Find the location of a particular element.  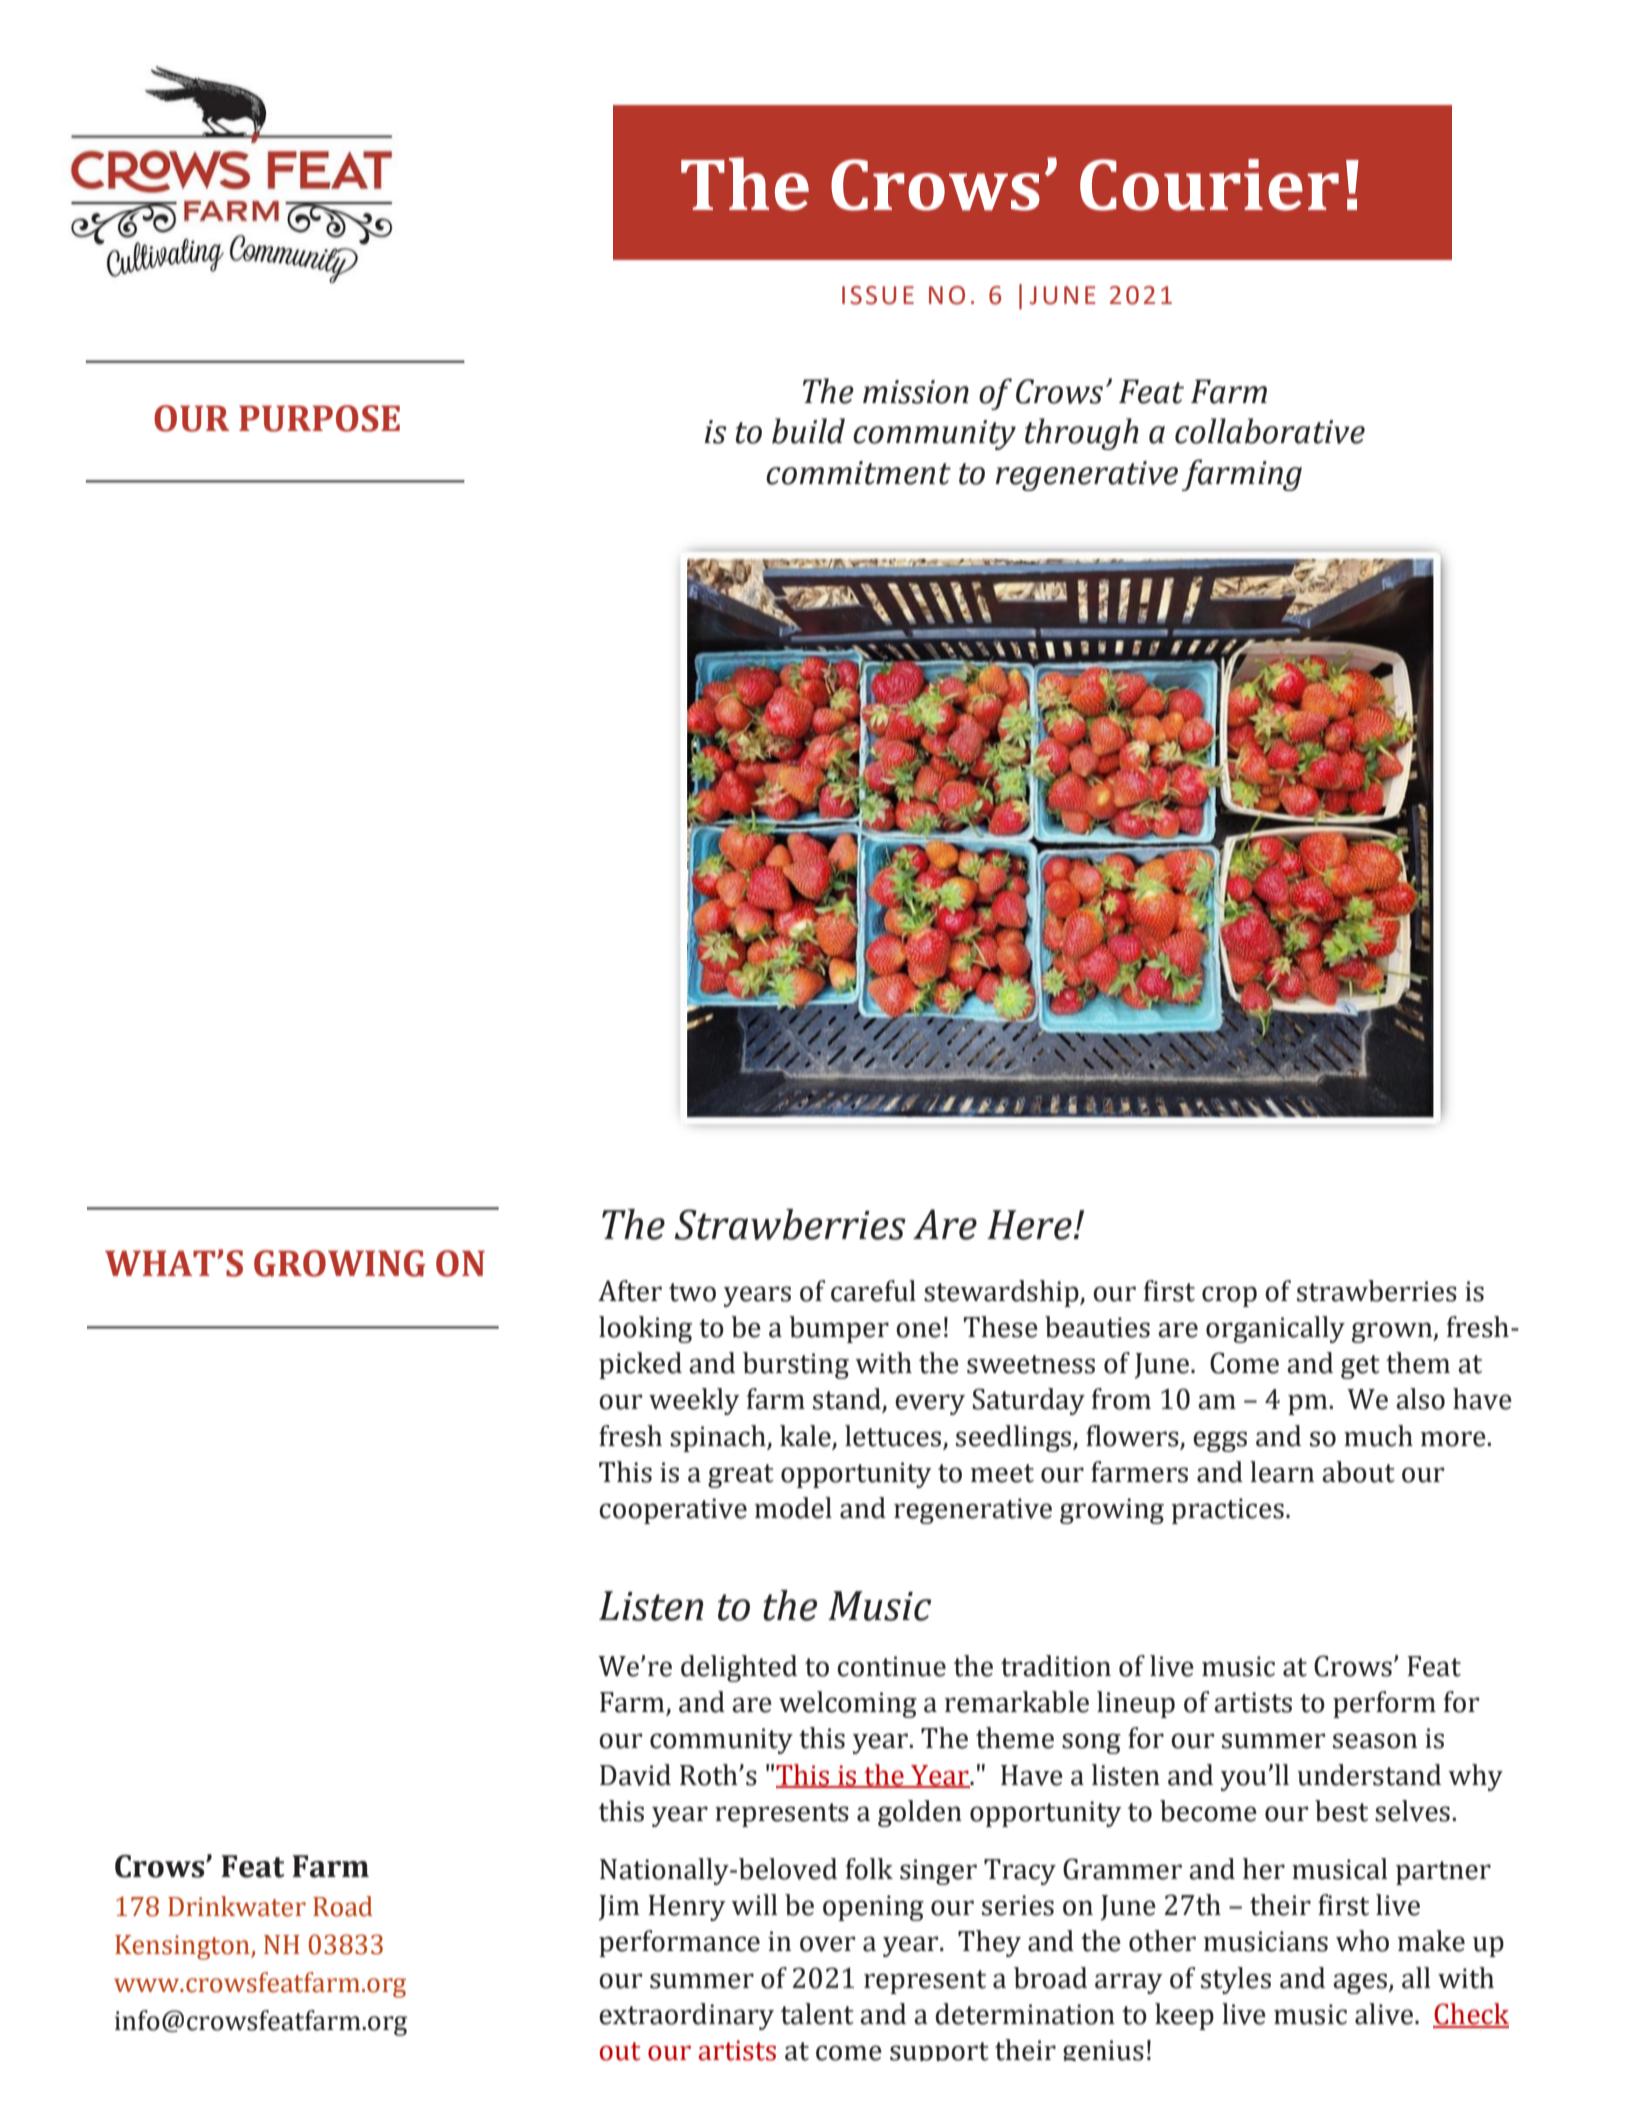

commitment is located at coordinates (858, 473).
